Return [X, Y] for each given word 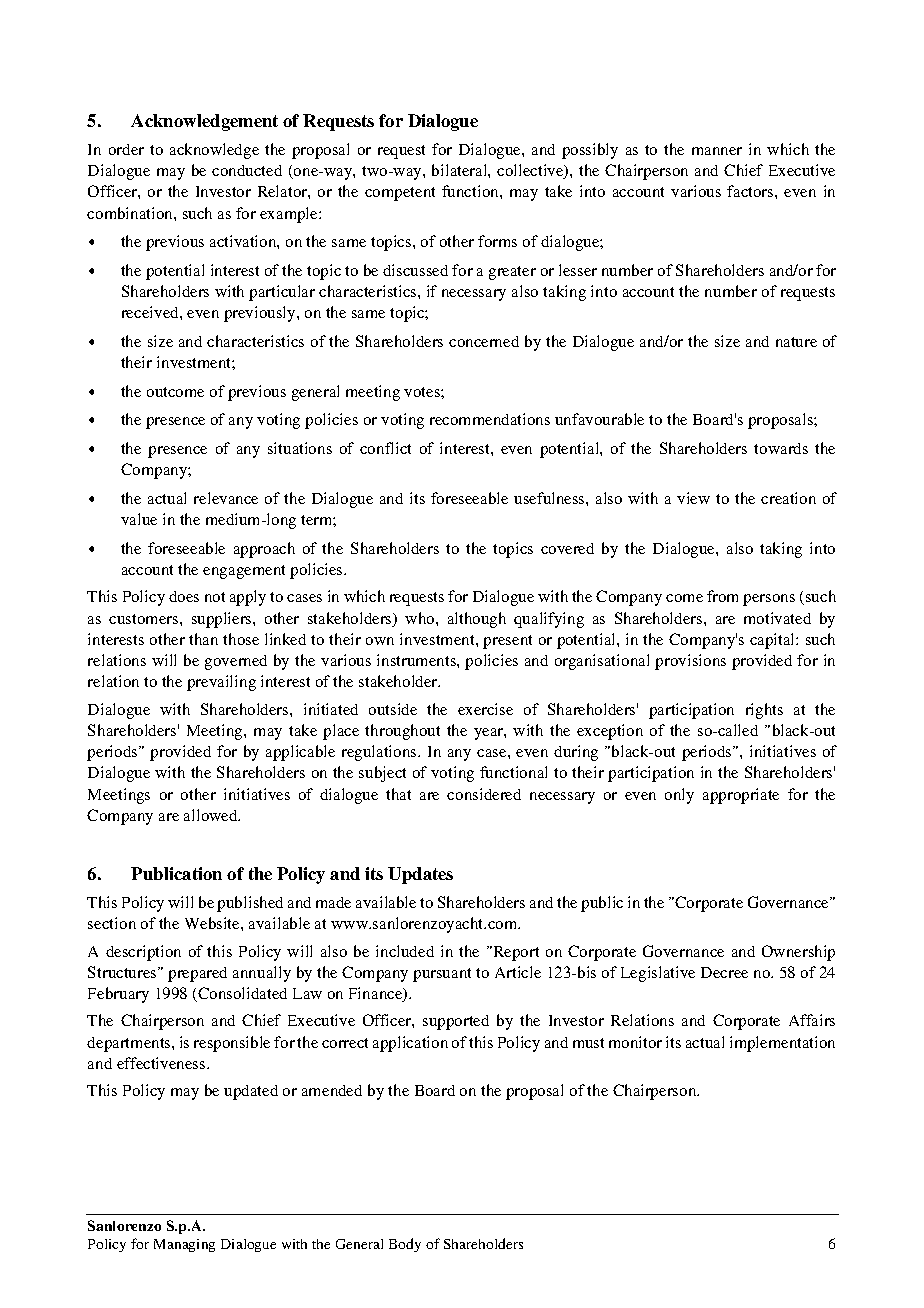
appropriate [741, 796]
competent [400, 194]
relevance [226, 498]
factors [751, 191]
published [250, 904]
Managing [184, 1245]
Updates [420, 875]
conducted [247, 170]
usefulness [550, 498]
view [693, 498]
